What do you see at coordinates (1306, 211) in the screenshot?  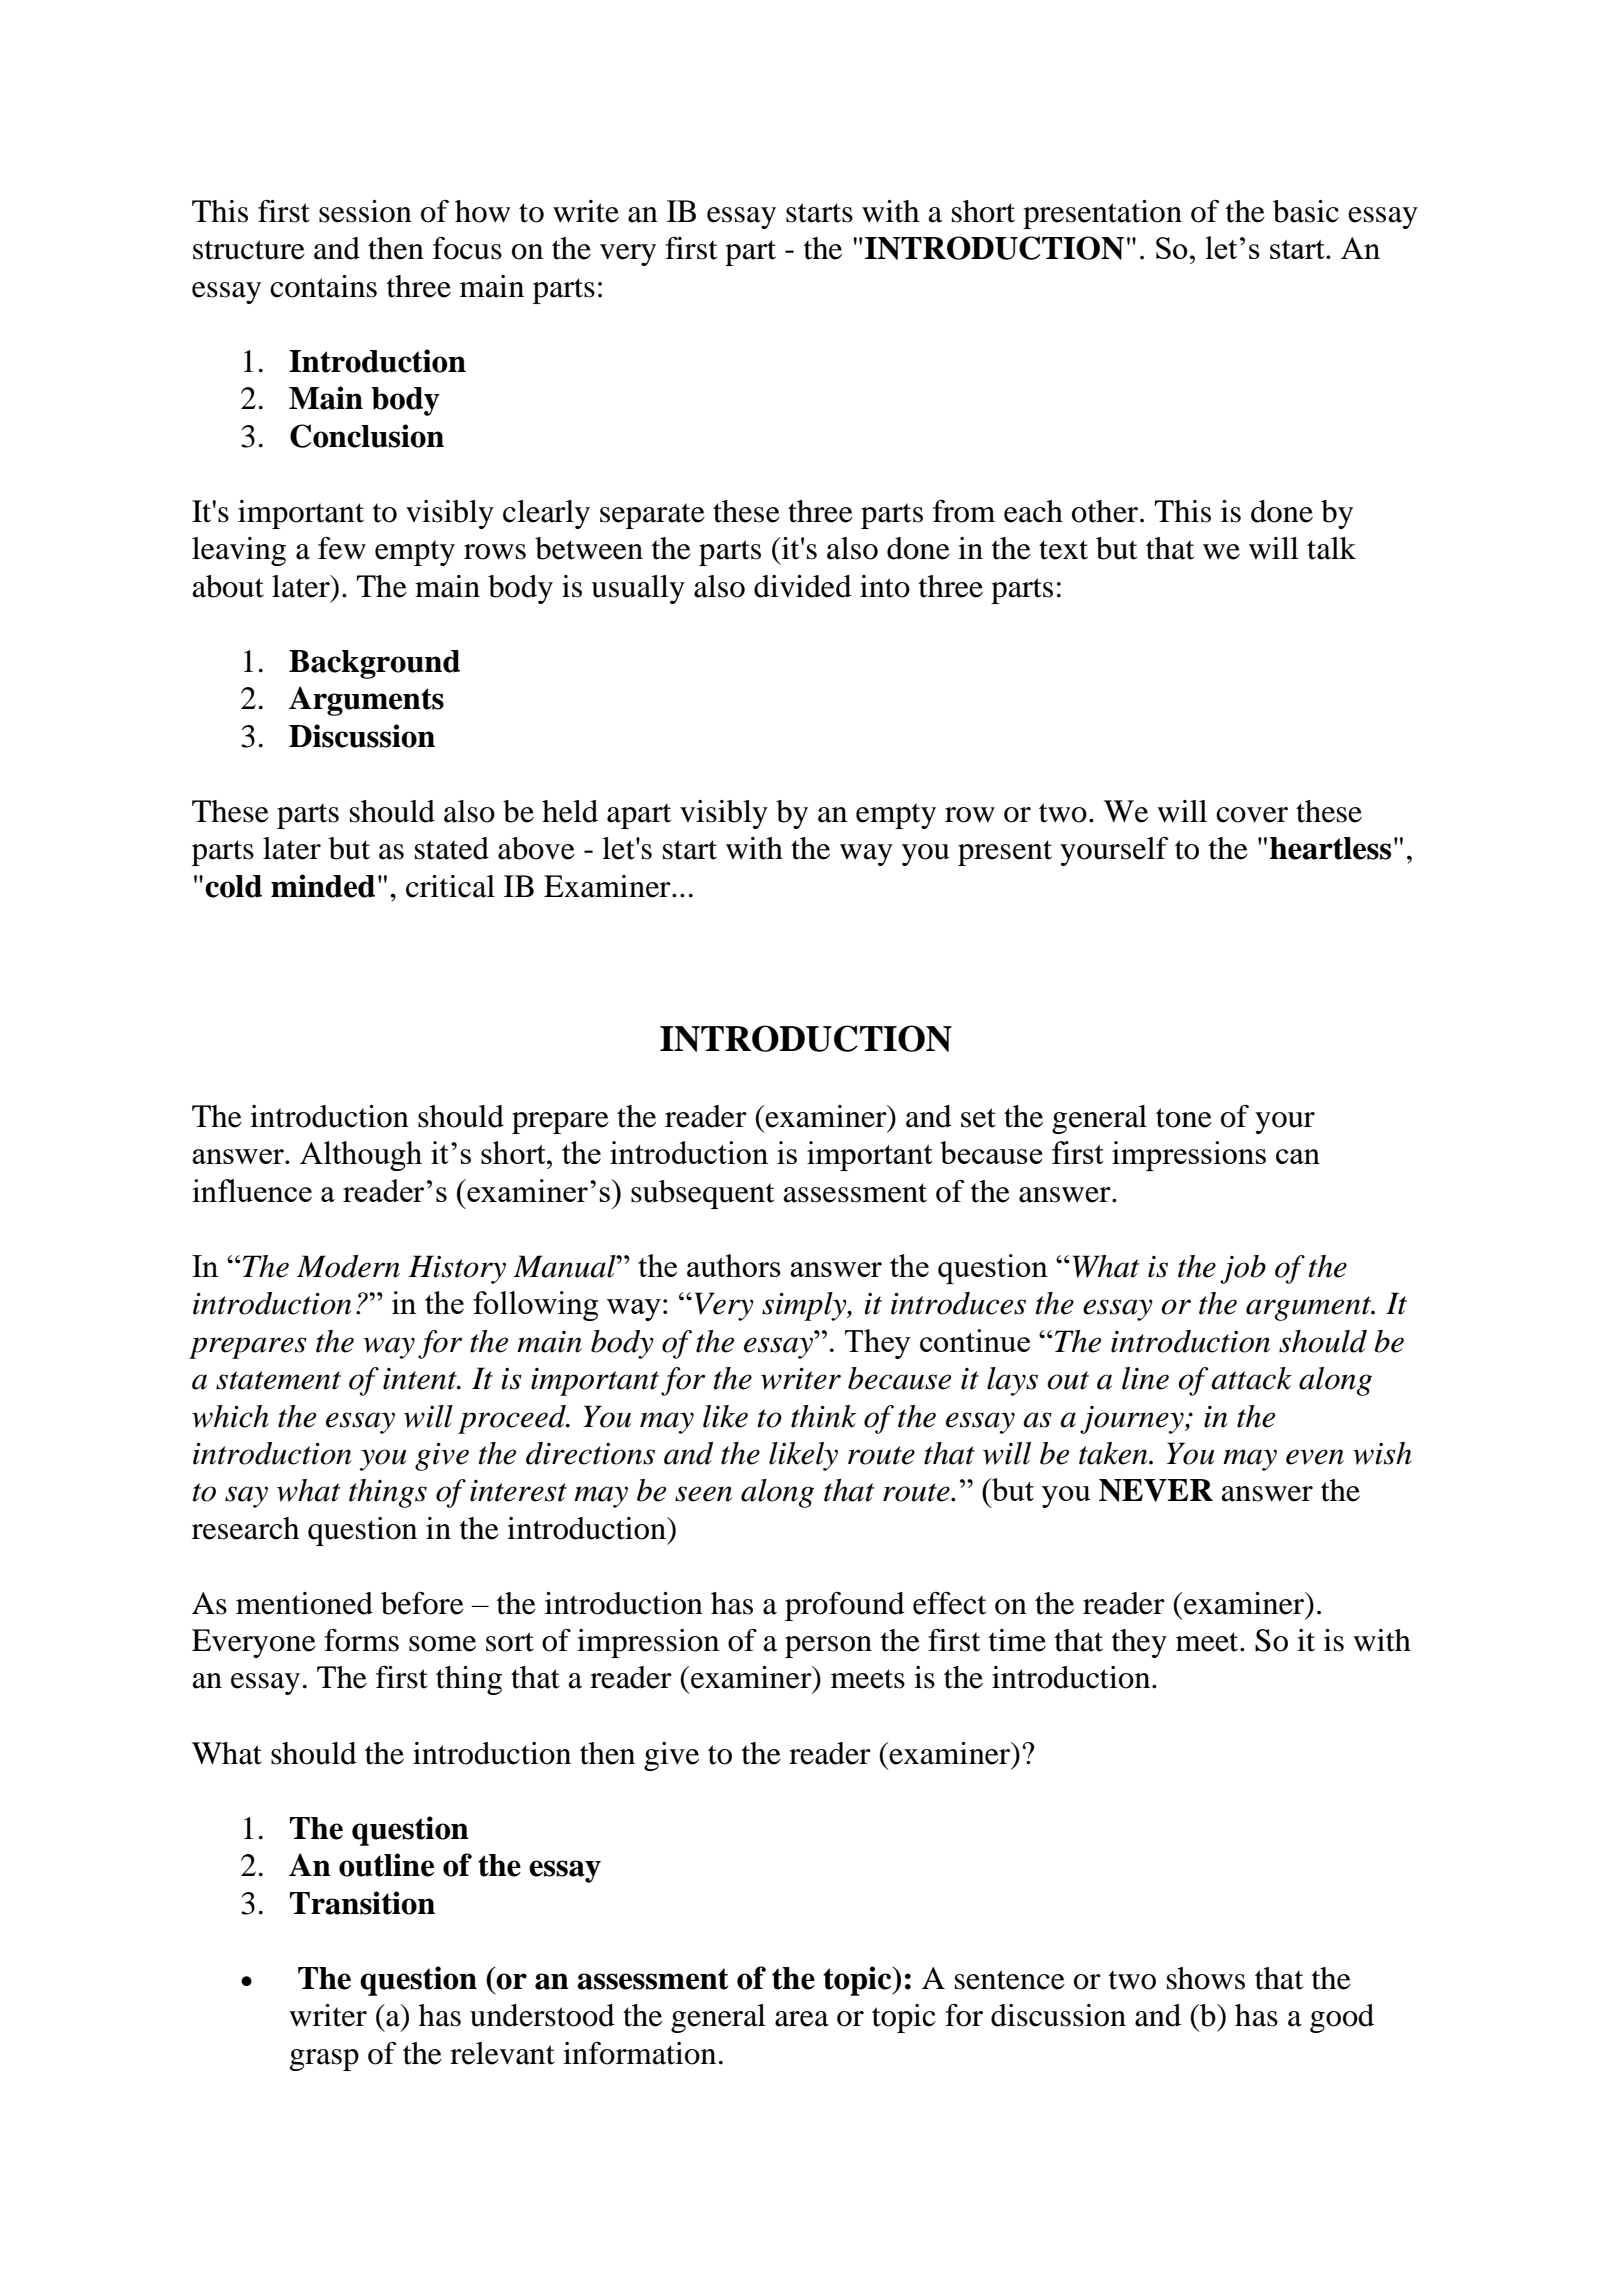 I see `basic` at bounding box center [1306, 211].
